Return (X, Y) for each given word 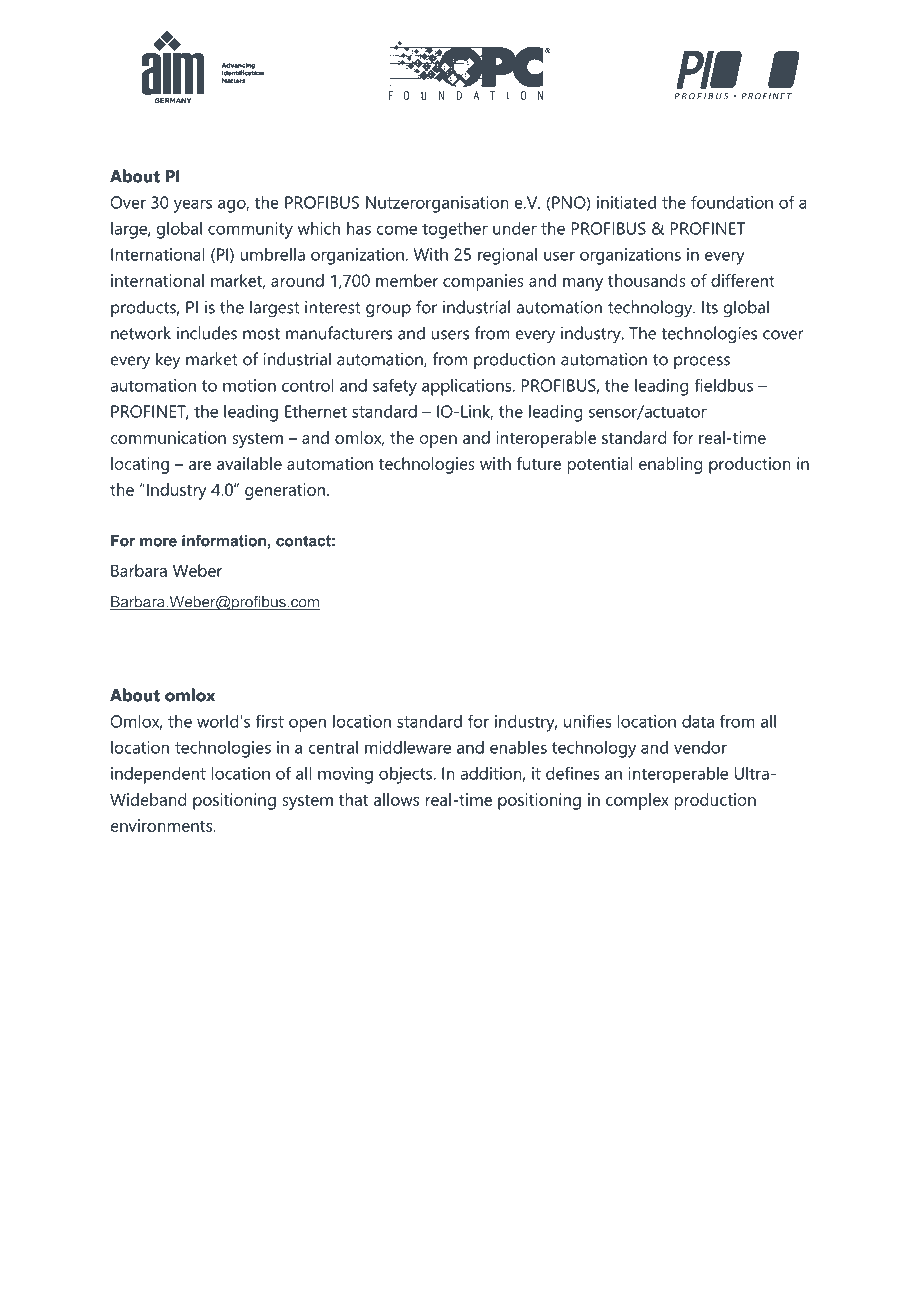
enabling (671, 465)
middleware (408, 747)
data (698, 721)
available (249, 463)
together (455, 230)
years (193, 206)
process (702, 362)
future (538, 463)
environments (163, 825)
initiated (626, 202)
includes (207, 333)
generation (286, 491)
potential (600, 465)
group (388, 311)
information (224, 541)
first (269, 721)
